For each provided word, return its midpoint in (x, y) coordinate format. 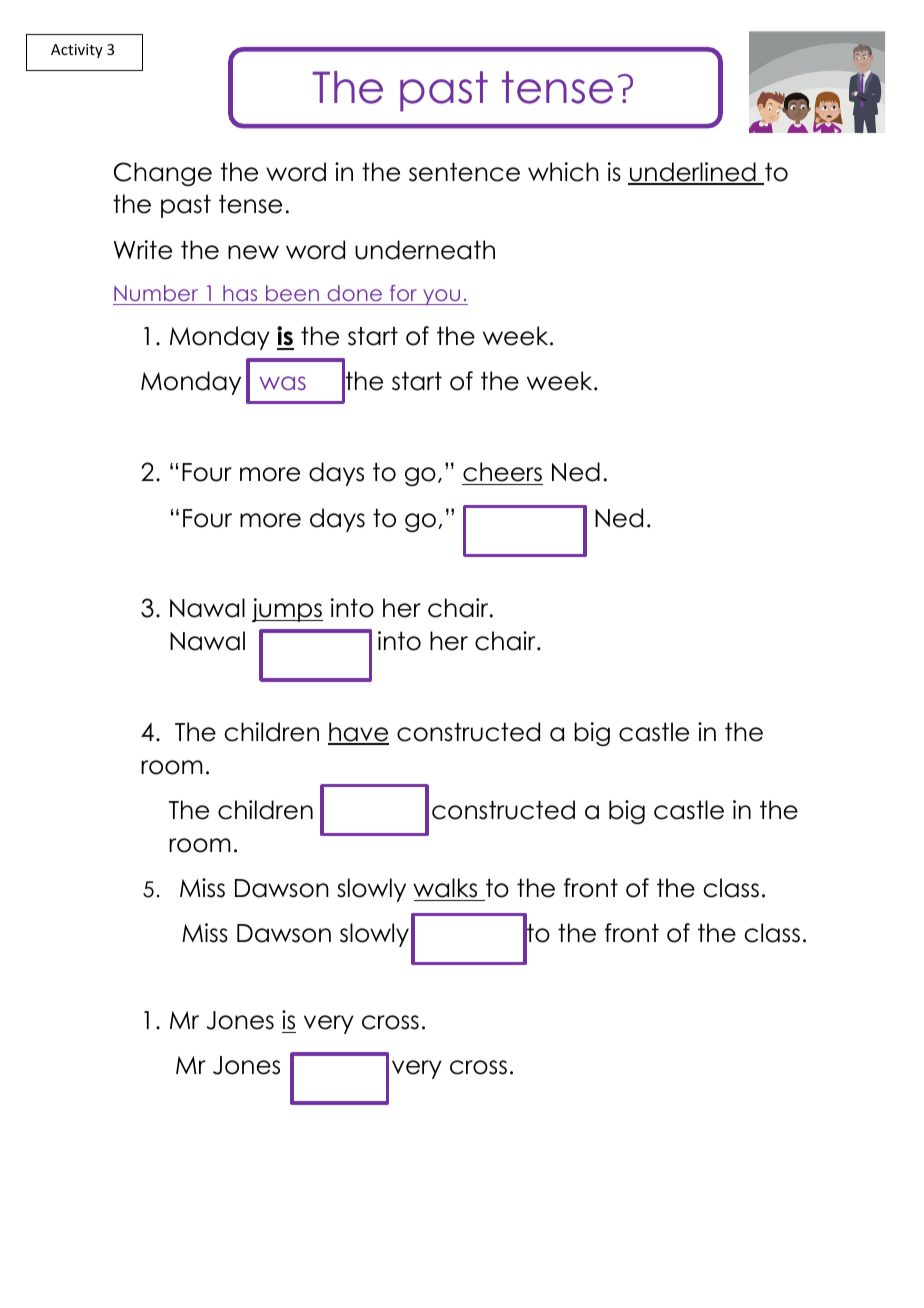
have (358, 733)
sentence (464, 172)
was (283, 383)
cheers (502, 472)
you (442, 297)
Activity (77, 51)
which (563, 172)
